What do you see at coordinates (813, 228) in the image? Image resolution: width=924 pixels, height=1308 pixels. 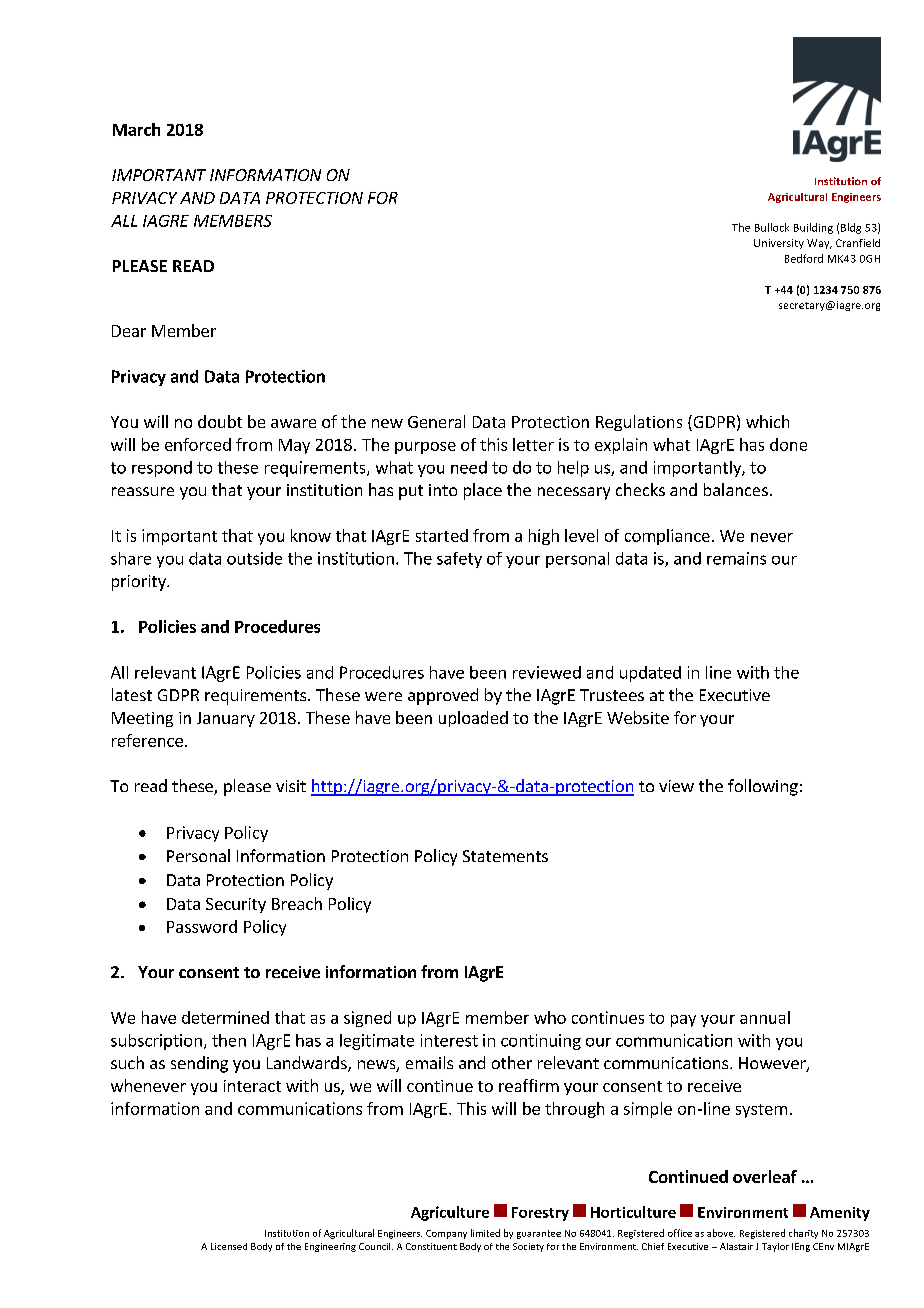 I see `Building` at bounding box center [813, 228].
